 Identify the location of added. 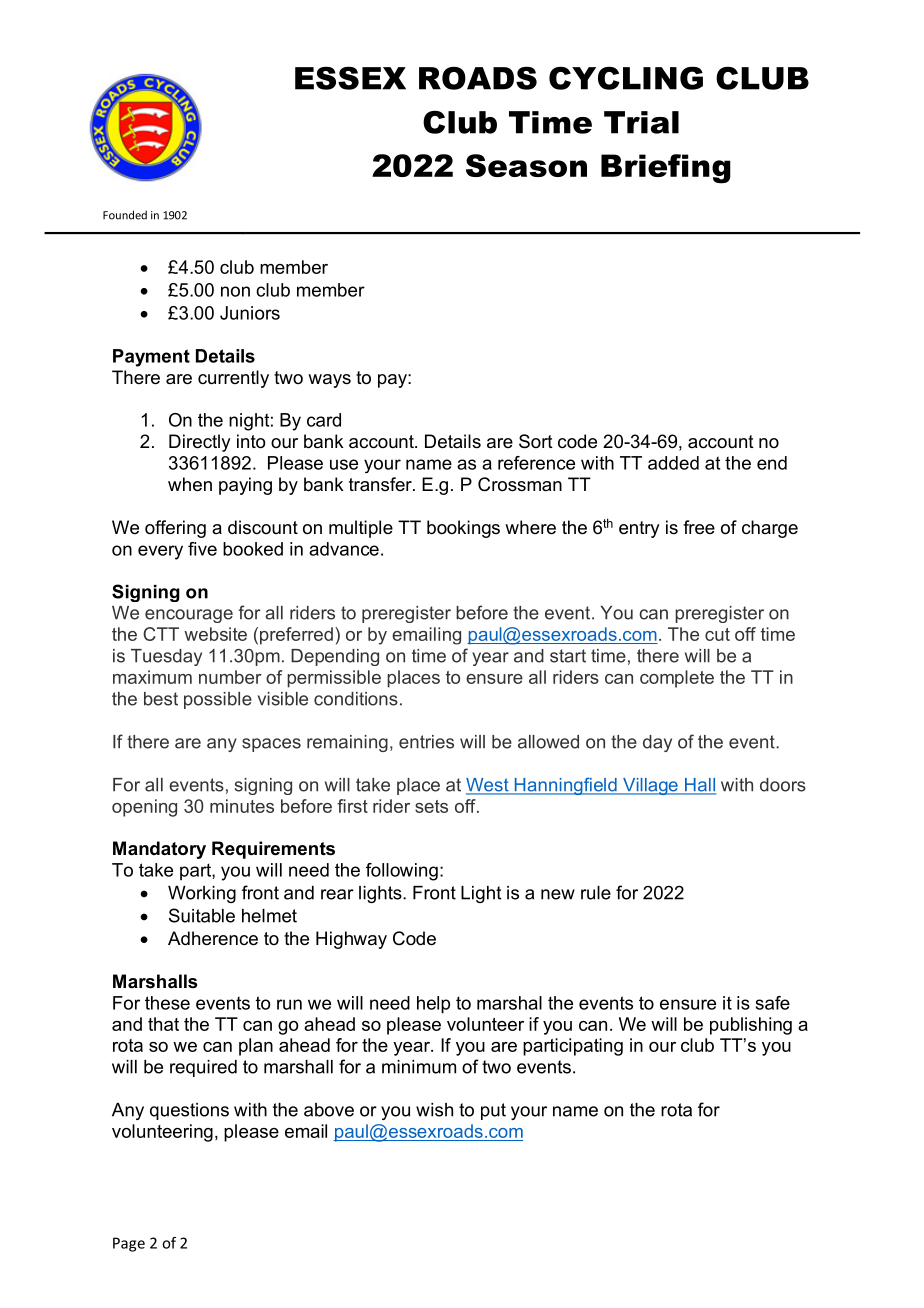
(673, 463).
